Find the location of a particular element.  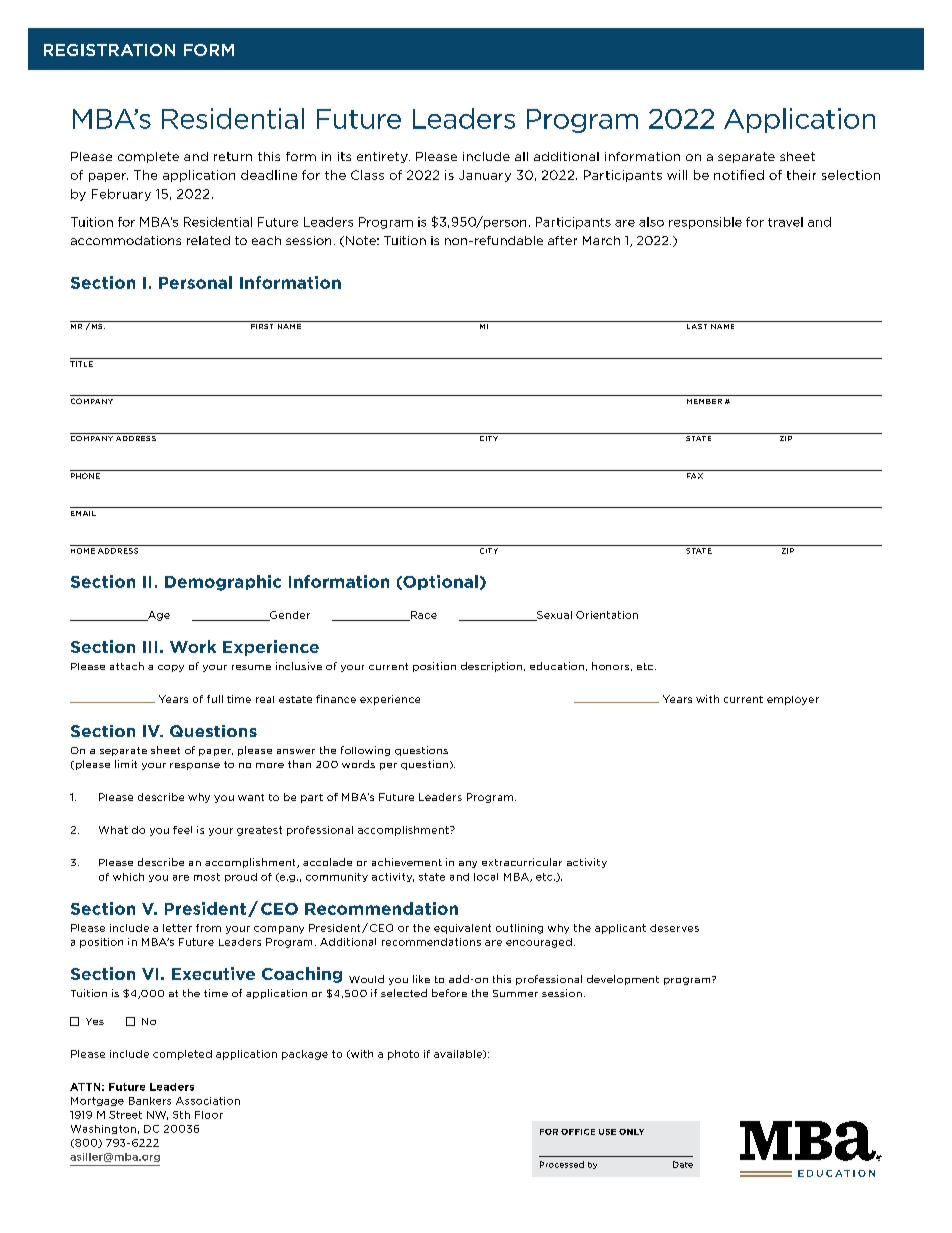

notified is located at coordinates (739, 175).
